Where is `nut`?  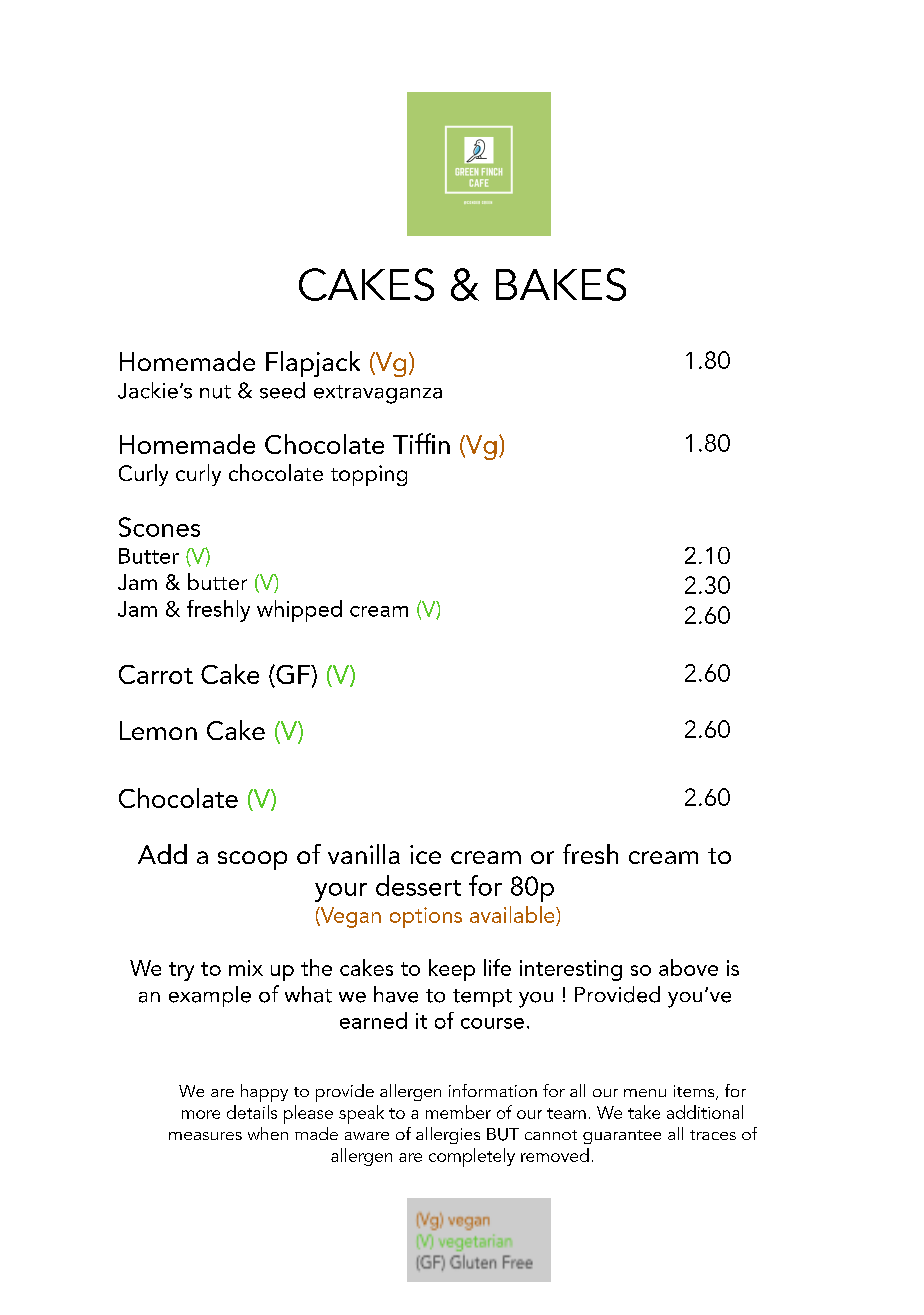 nut is located at coordinates (215, 392).
